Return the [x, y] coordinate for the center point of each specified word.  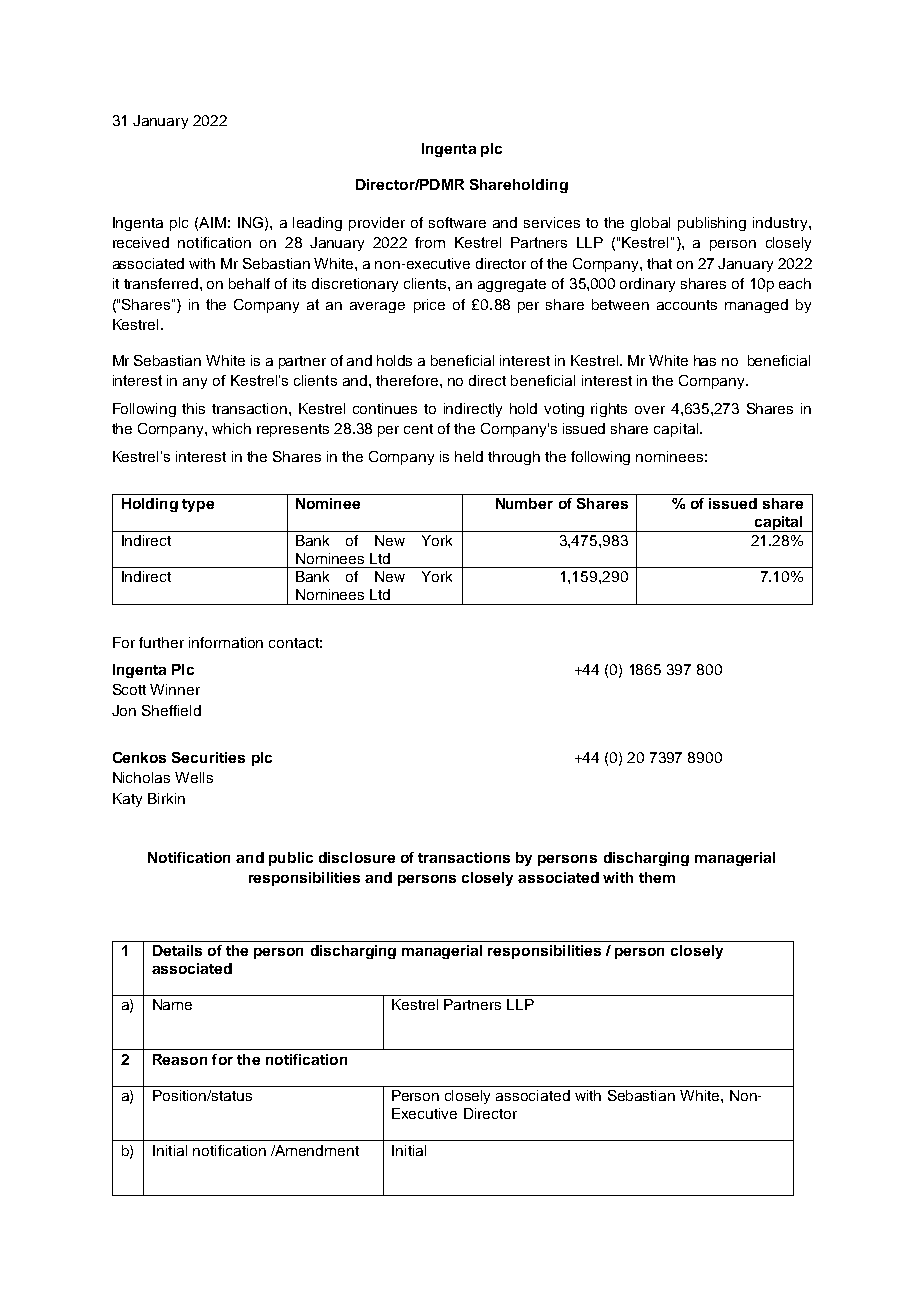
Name [172, 1004]
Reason [180, 1059]
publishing [712, 224]
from [430, 242]
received [141, 242]
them [657, 877]
